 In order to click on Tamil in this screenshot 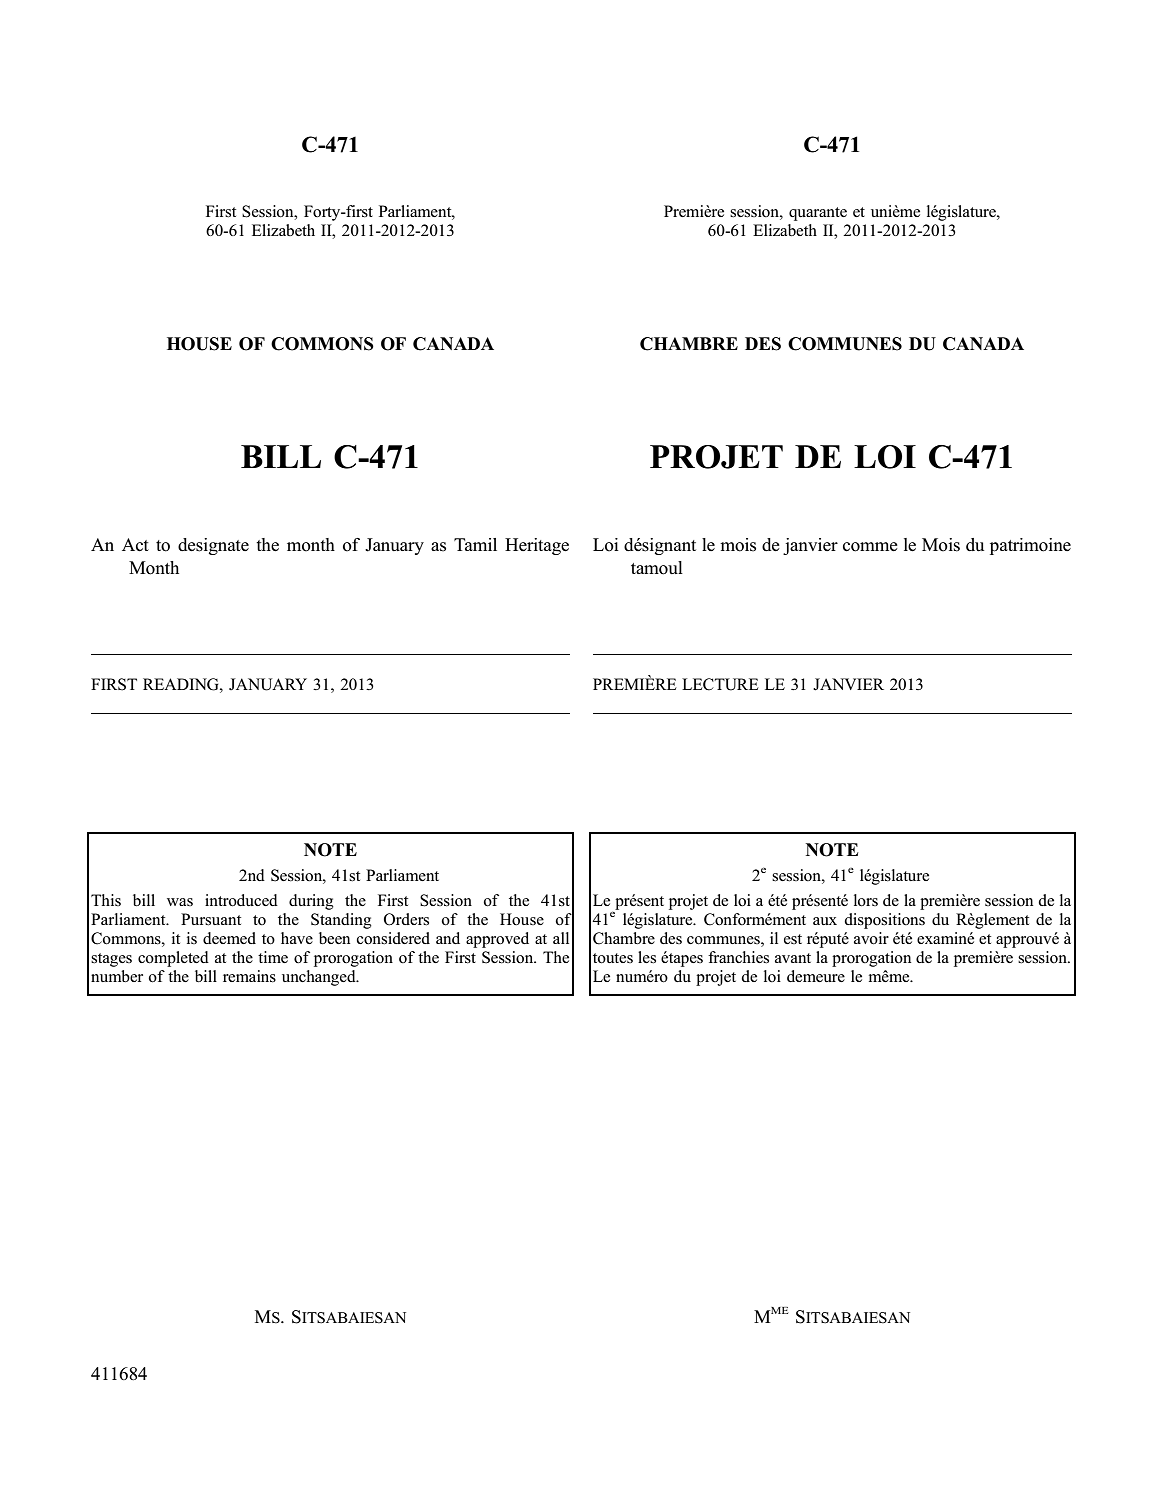, I will do `click(475, 544)`.
